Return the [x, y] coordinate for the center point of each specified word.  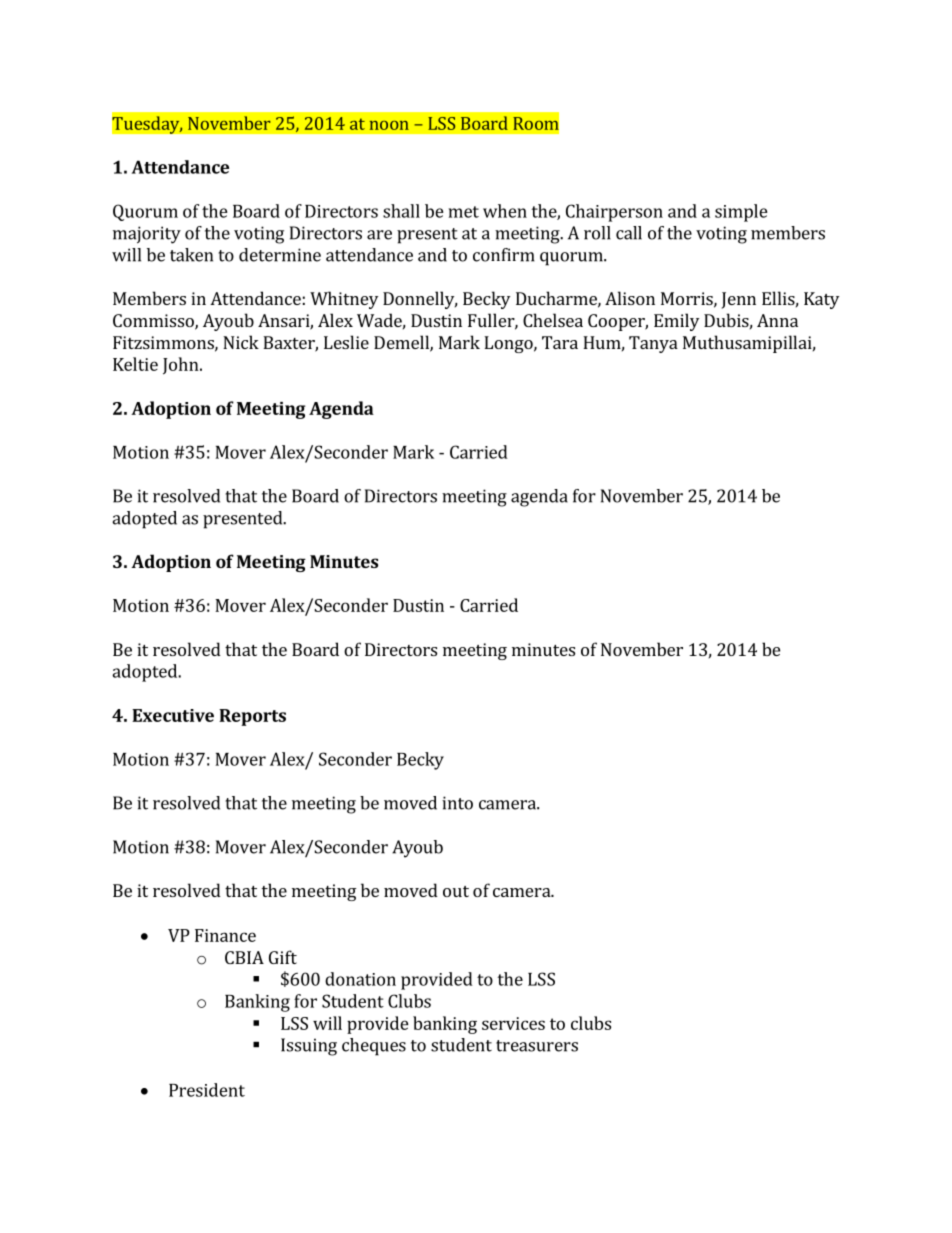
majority [147, 235]
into [457, 803]
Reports [252, 717]
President [207, 1090]
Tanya [653, 344]
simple [741, 213]
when [505, 211]
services [513, 1023]
